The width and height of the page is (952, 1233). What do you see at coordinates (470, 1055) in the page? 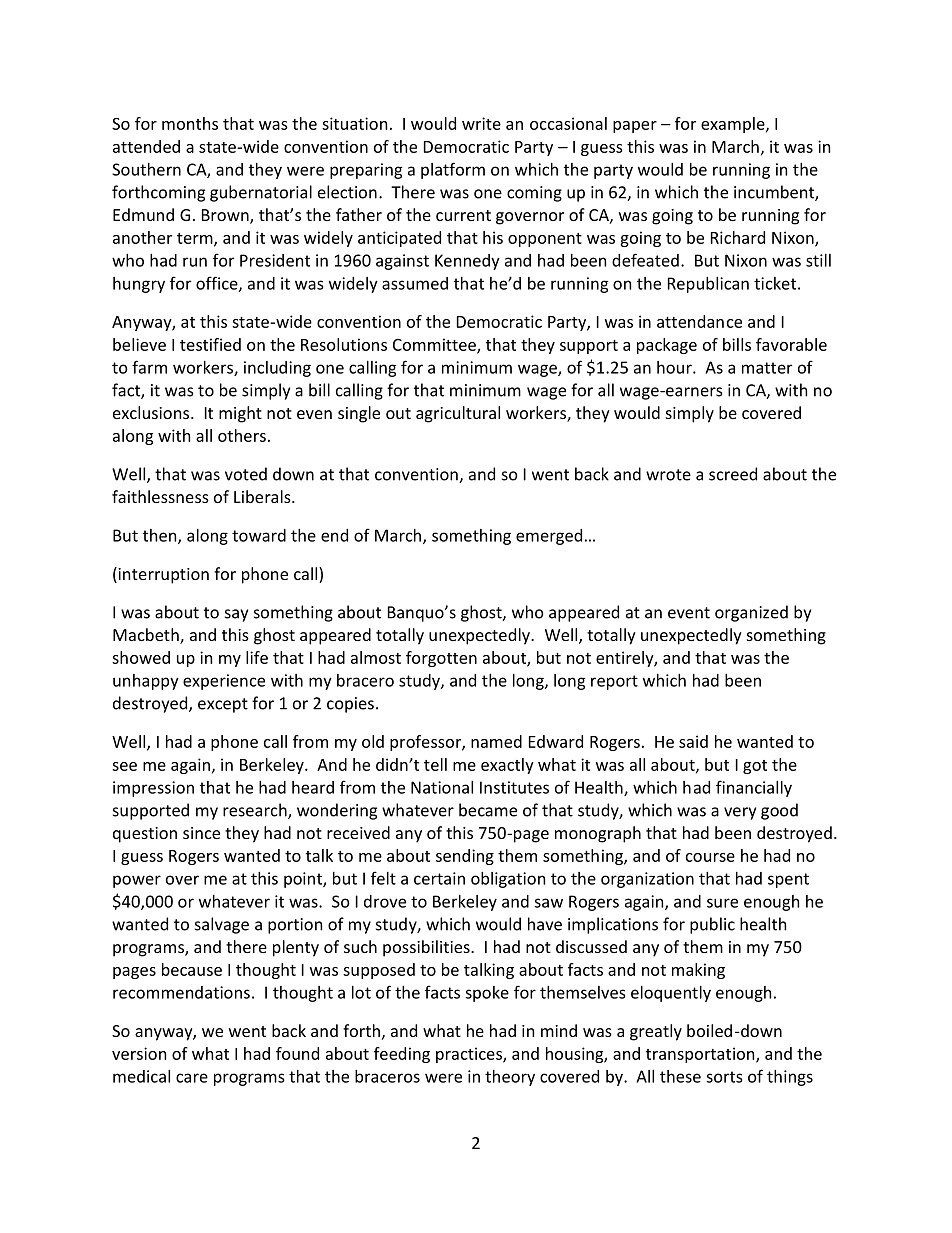
I see `practices` at bounding box center [470, 1055].
